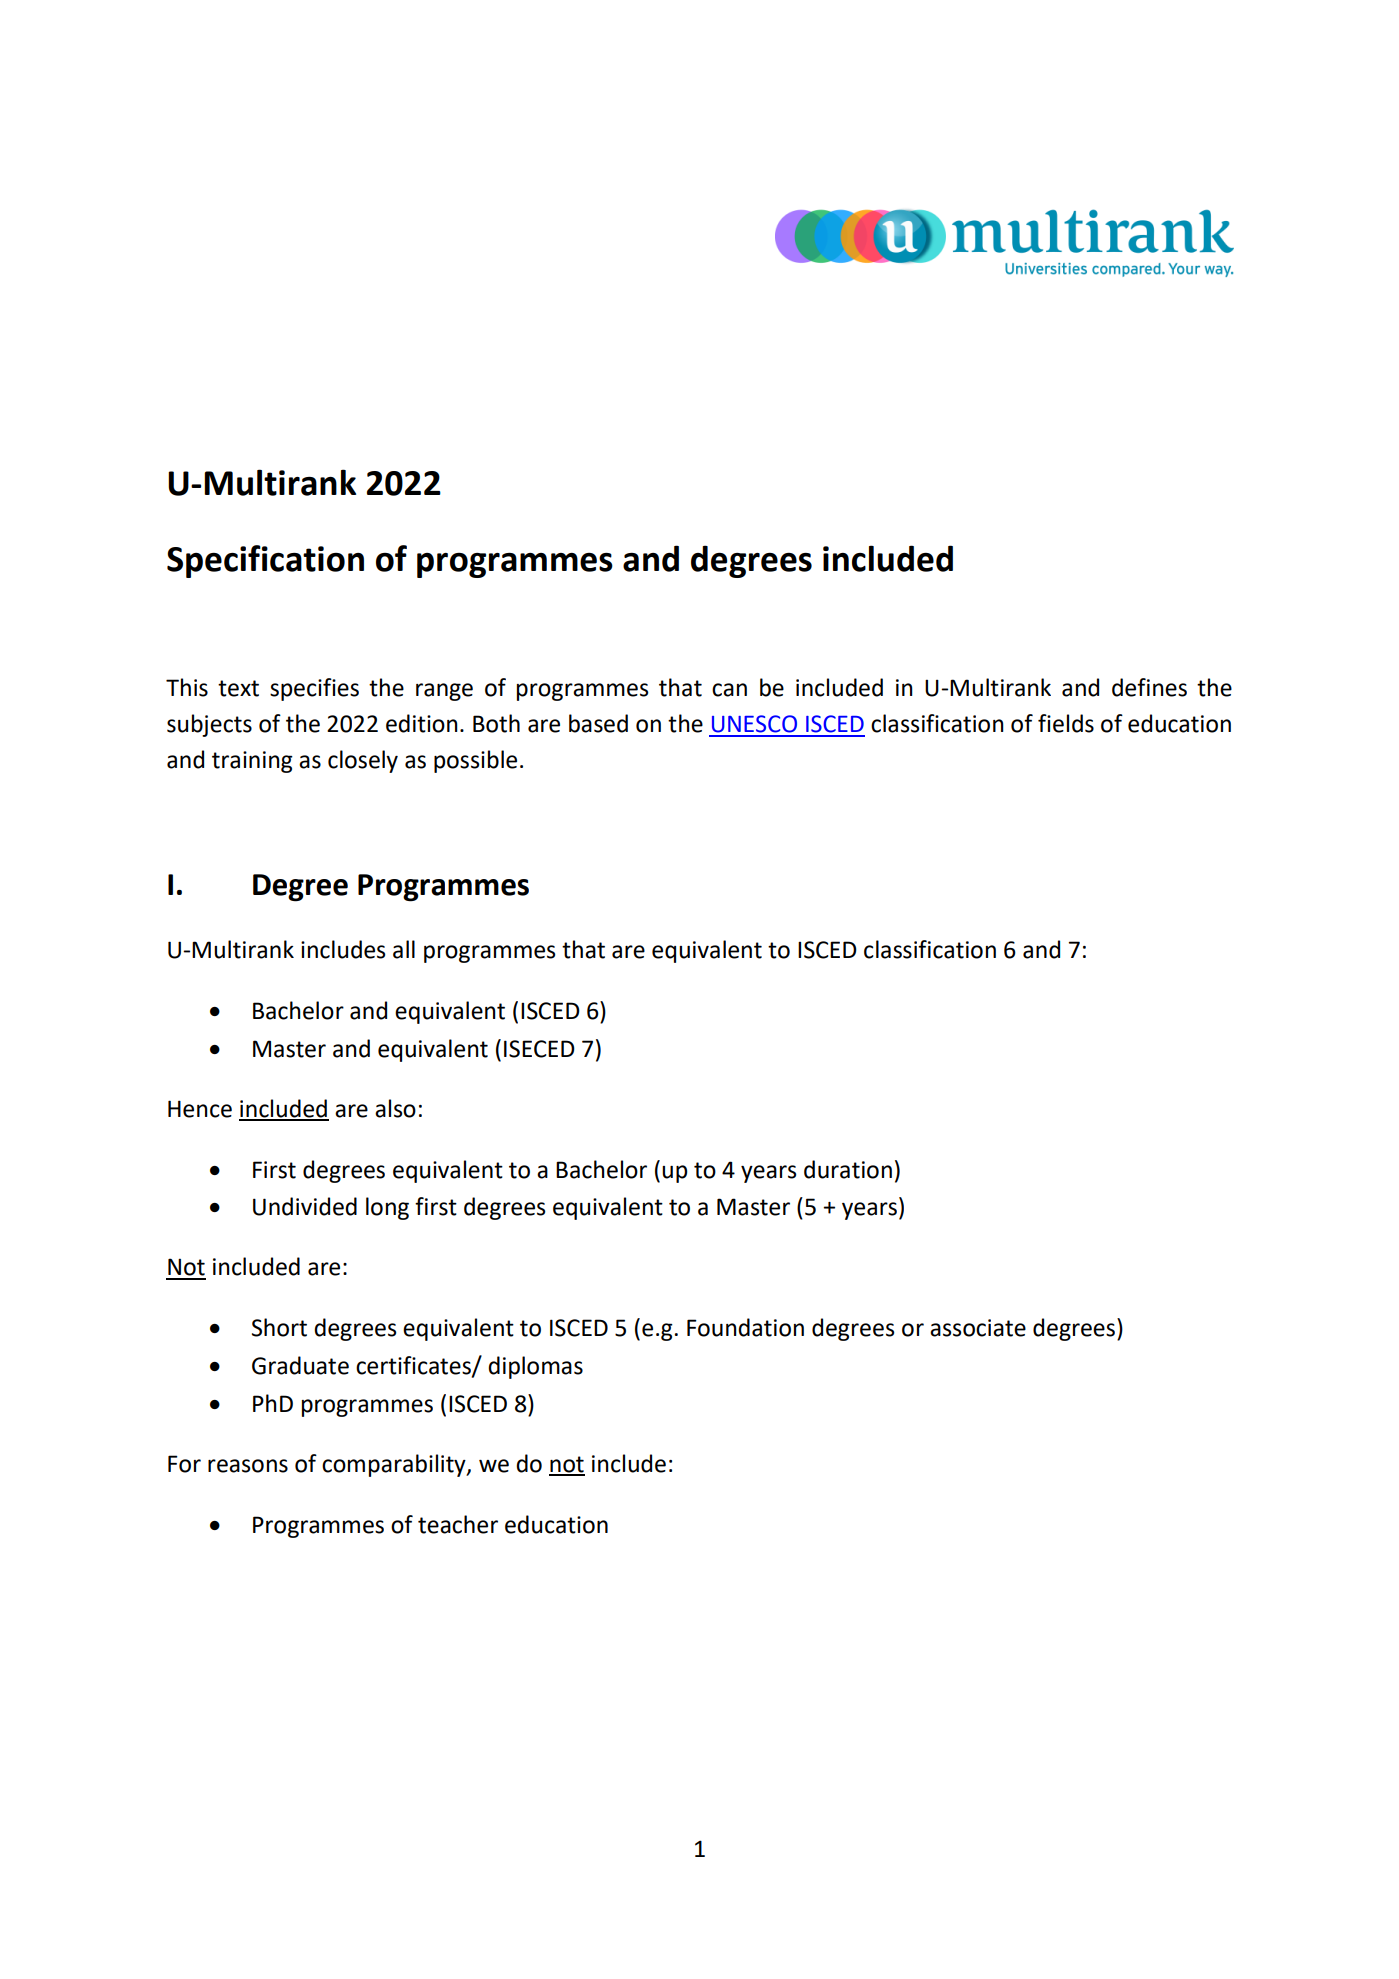 The image size is (1399, 1979). Describe the element at coordinates (1149, 687) in the screenshot. I see `defines` at that location.
